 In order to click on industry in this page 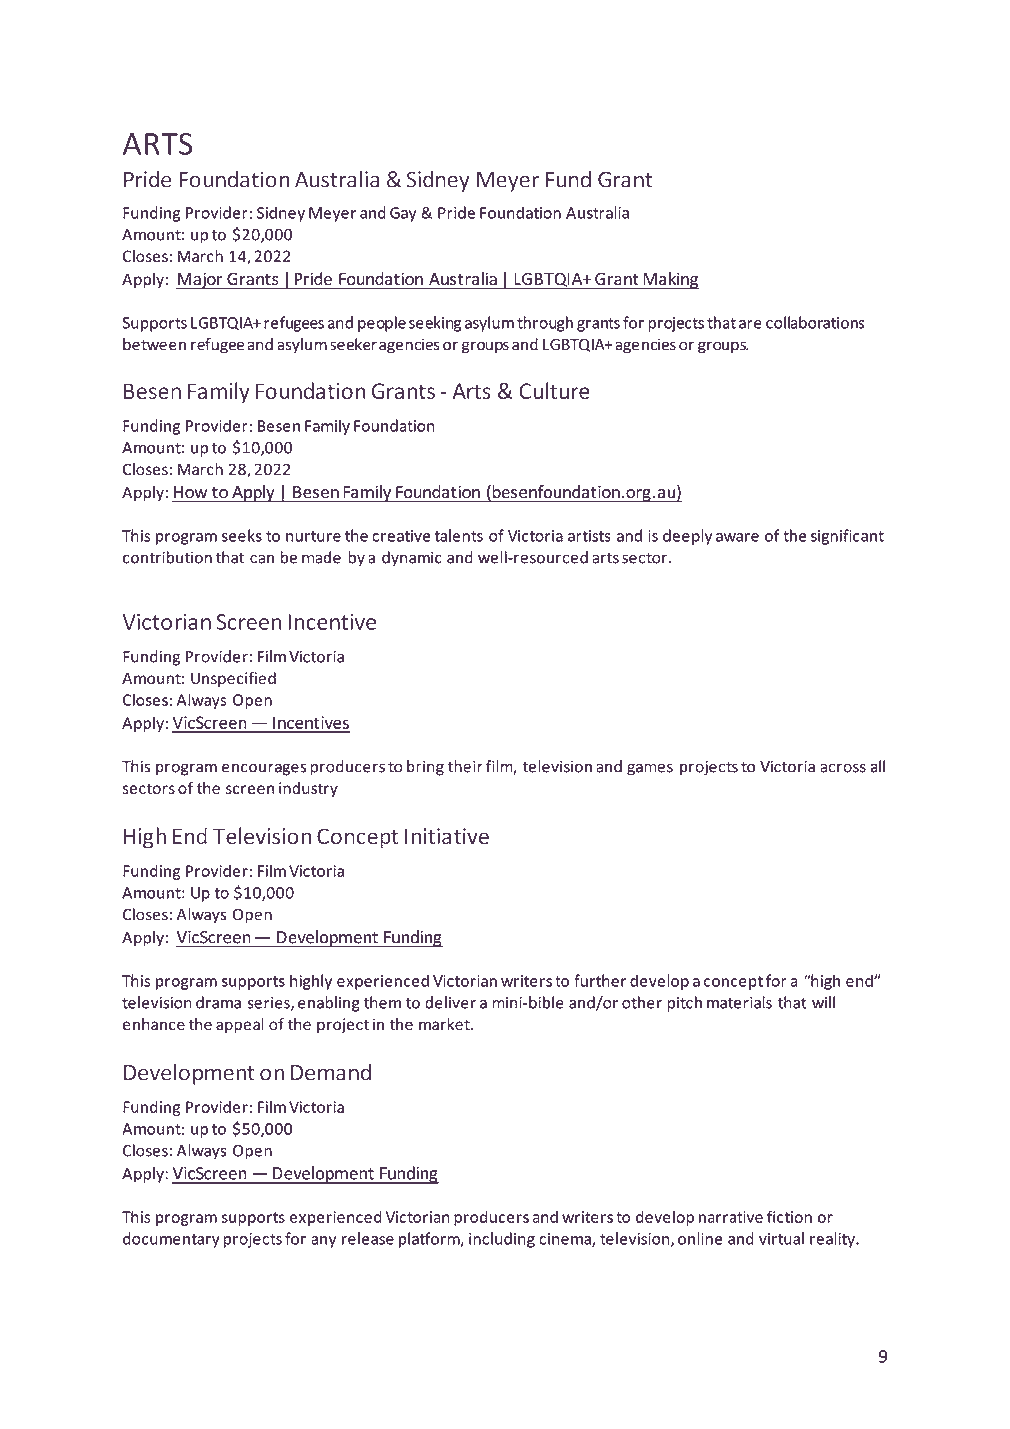, I will do `click(308, 789)`.
